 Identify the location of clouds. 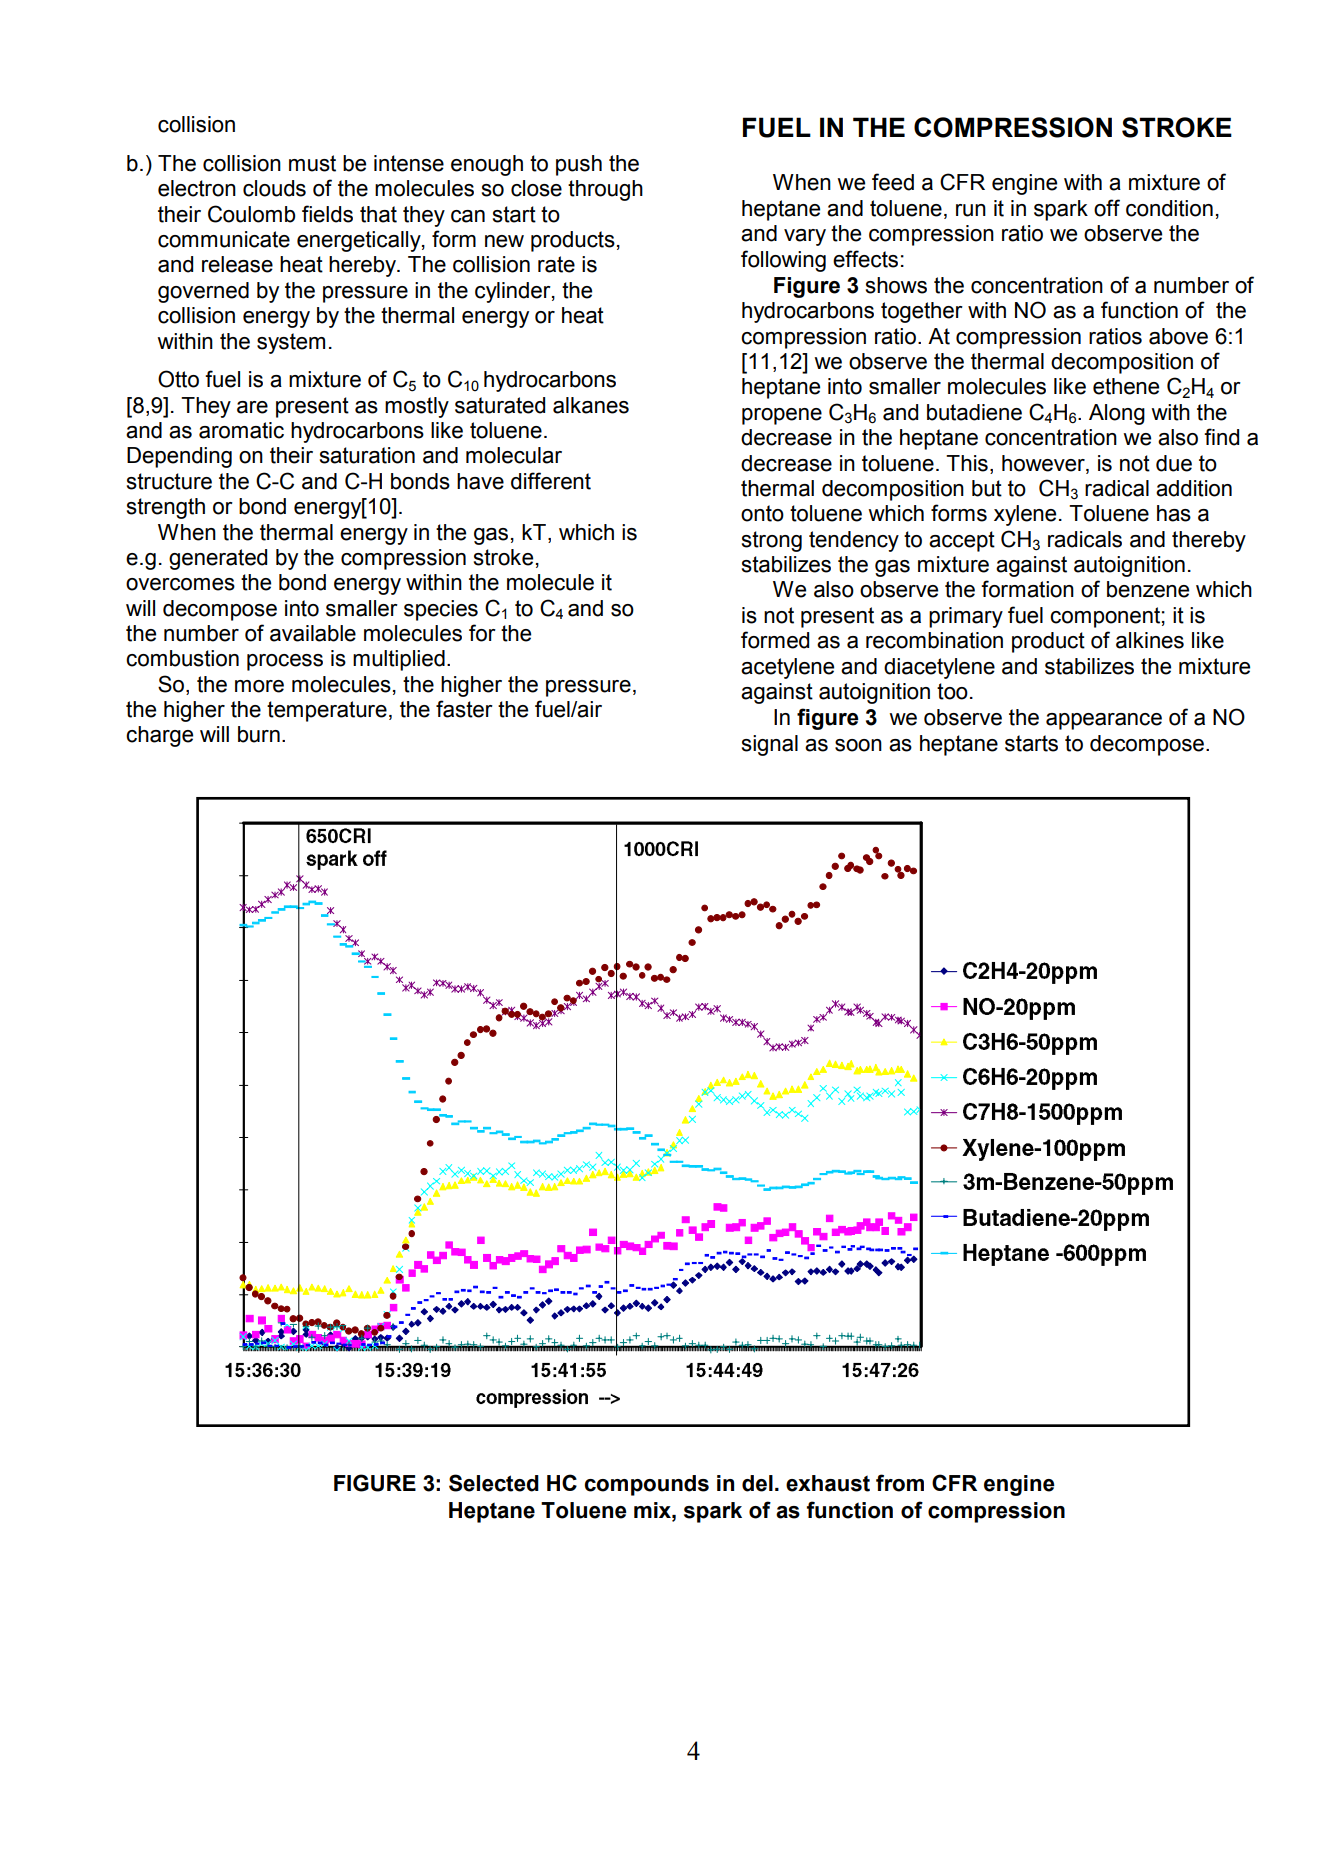
(274, 188).
